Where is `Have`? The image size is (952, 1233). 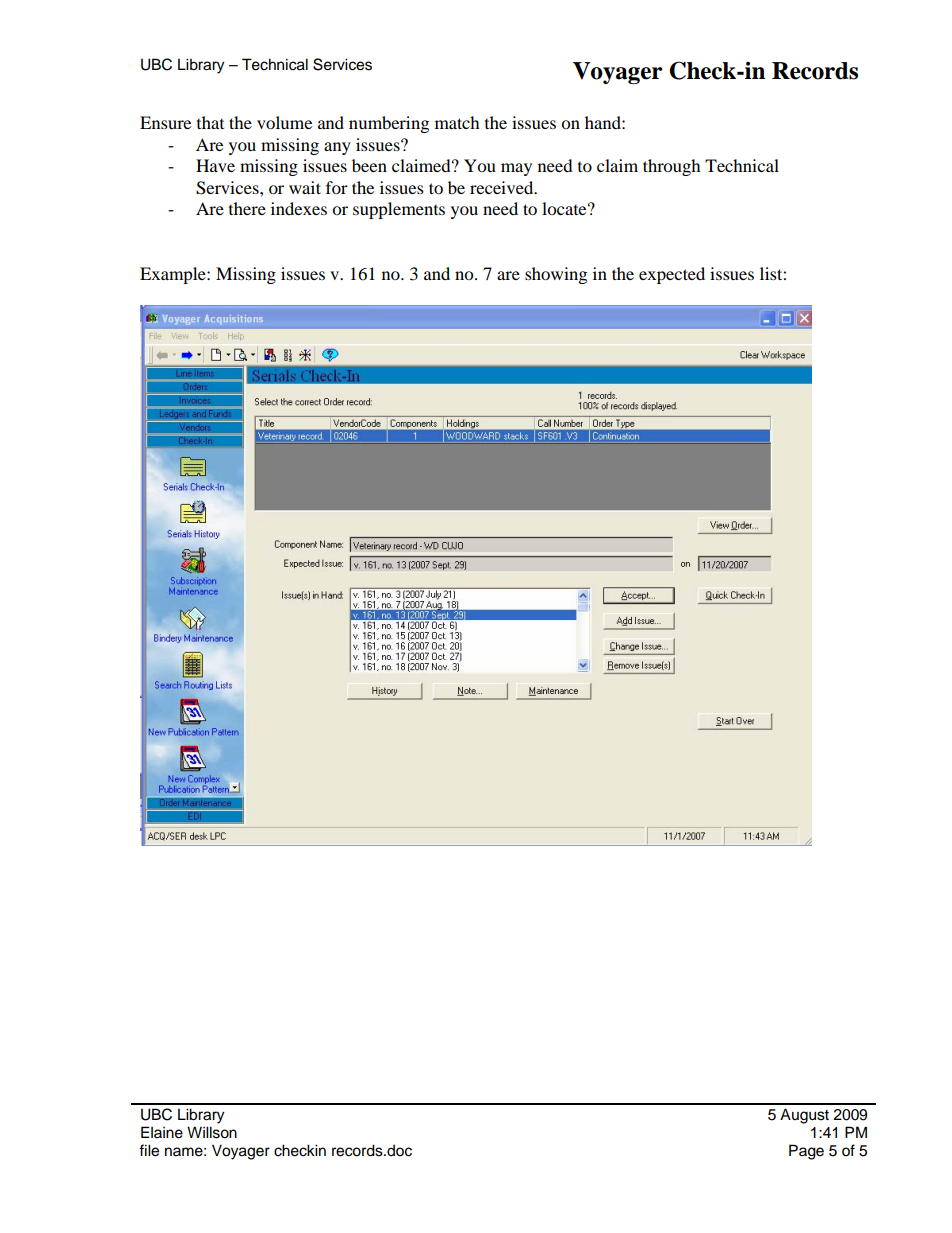 Have is located at coordinates (215, 165).
